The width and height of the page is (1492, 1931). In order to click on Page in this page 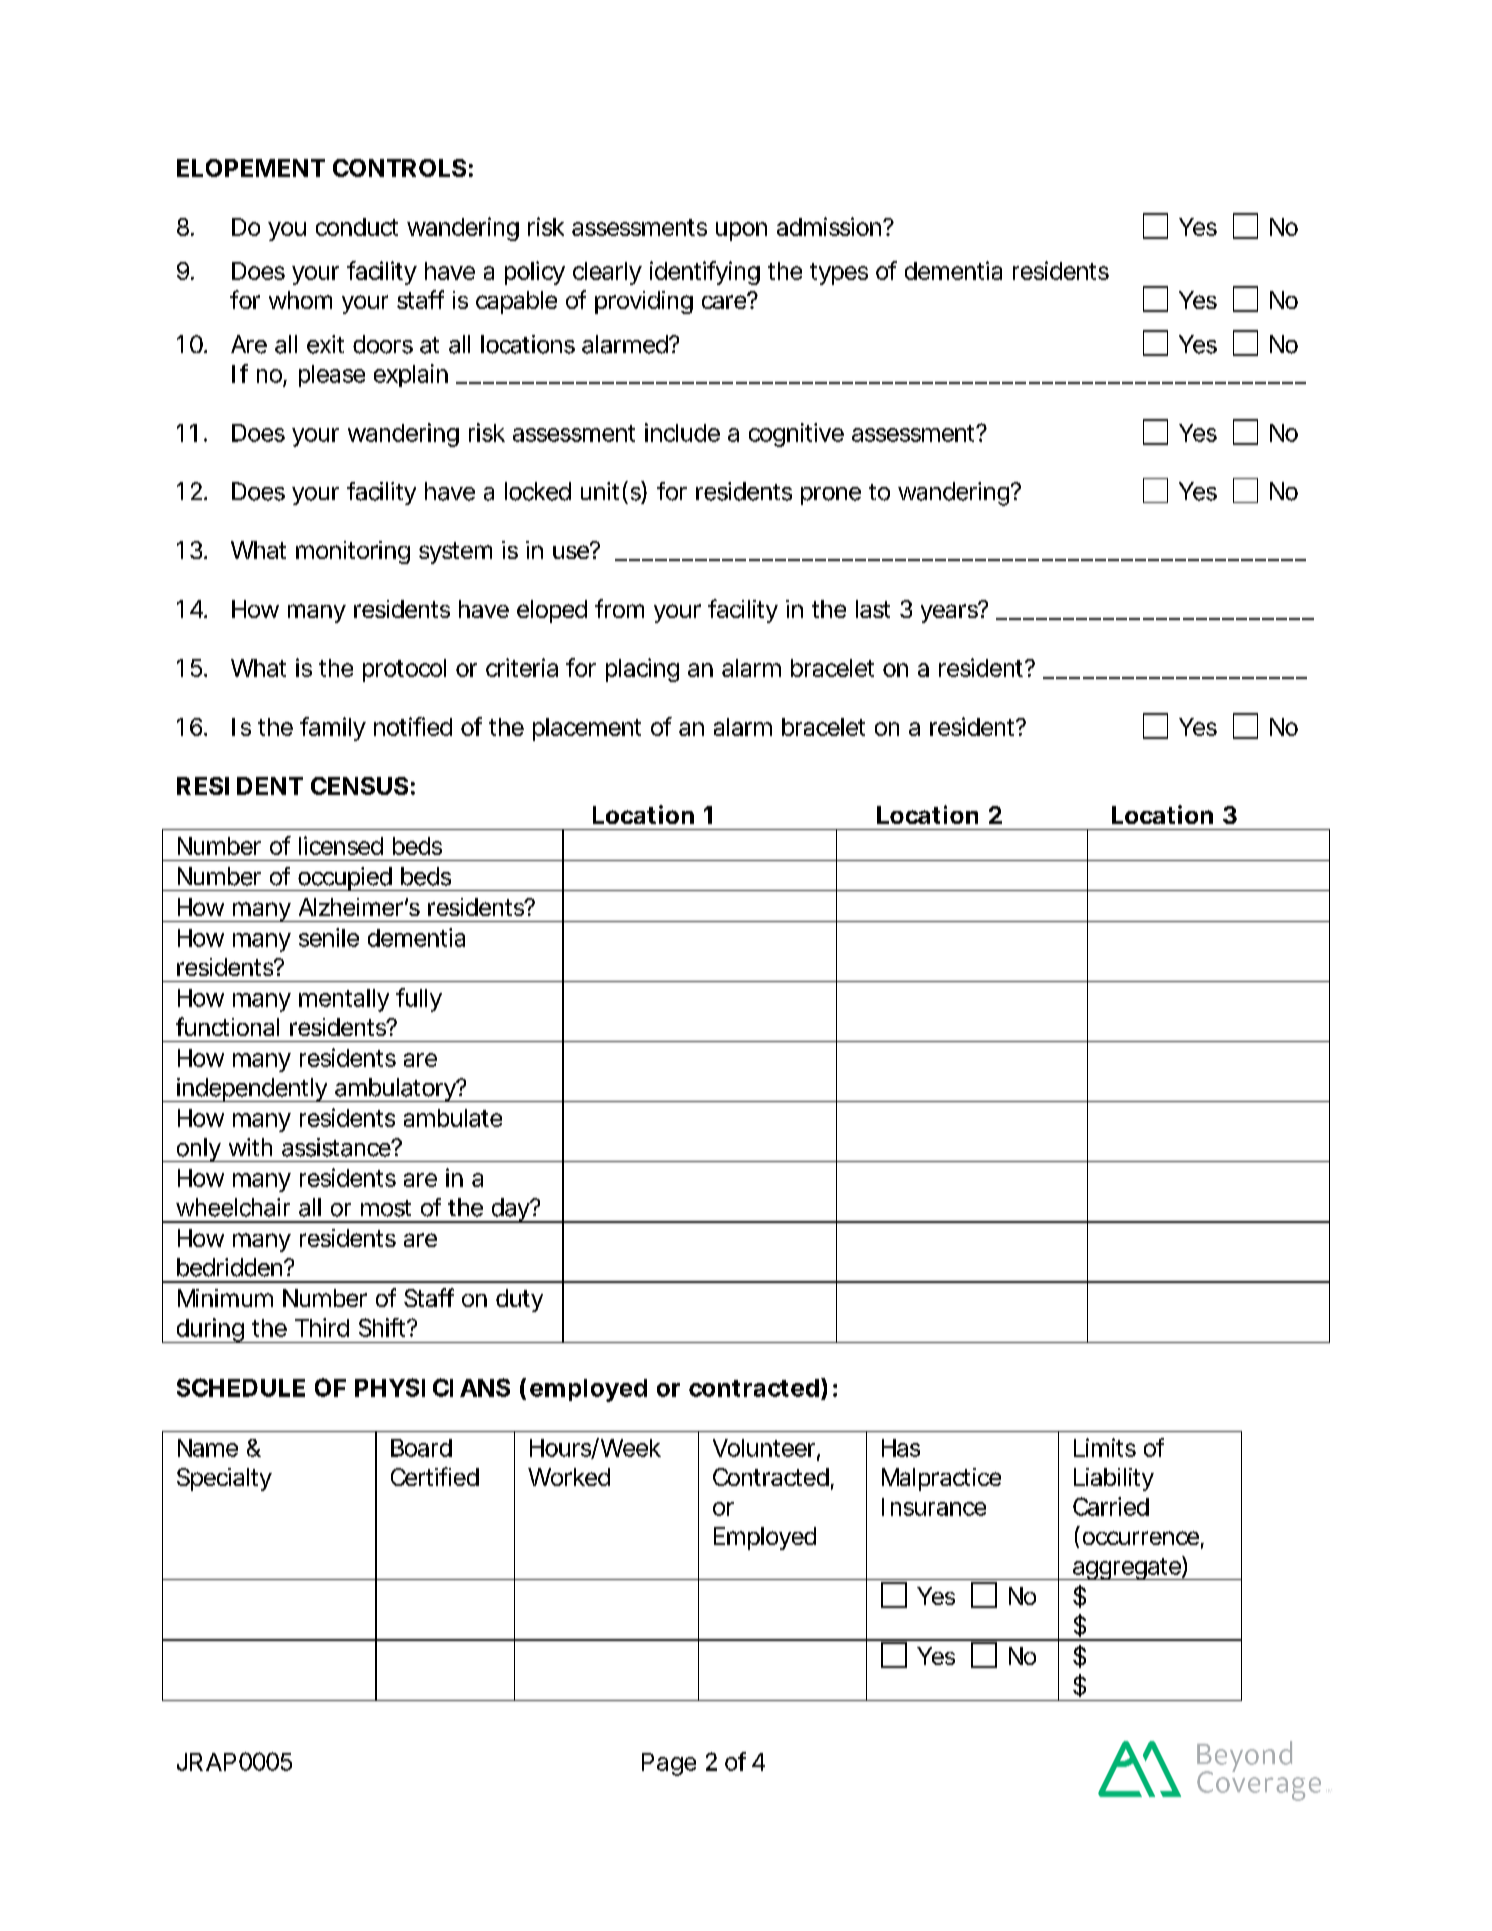, I will do `click(669, 1764)`.
